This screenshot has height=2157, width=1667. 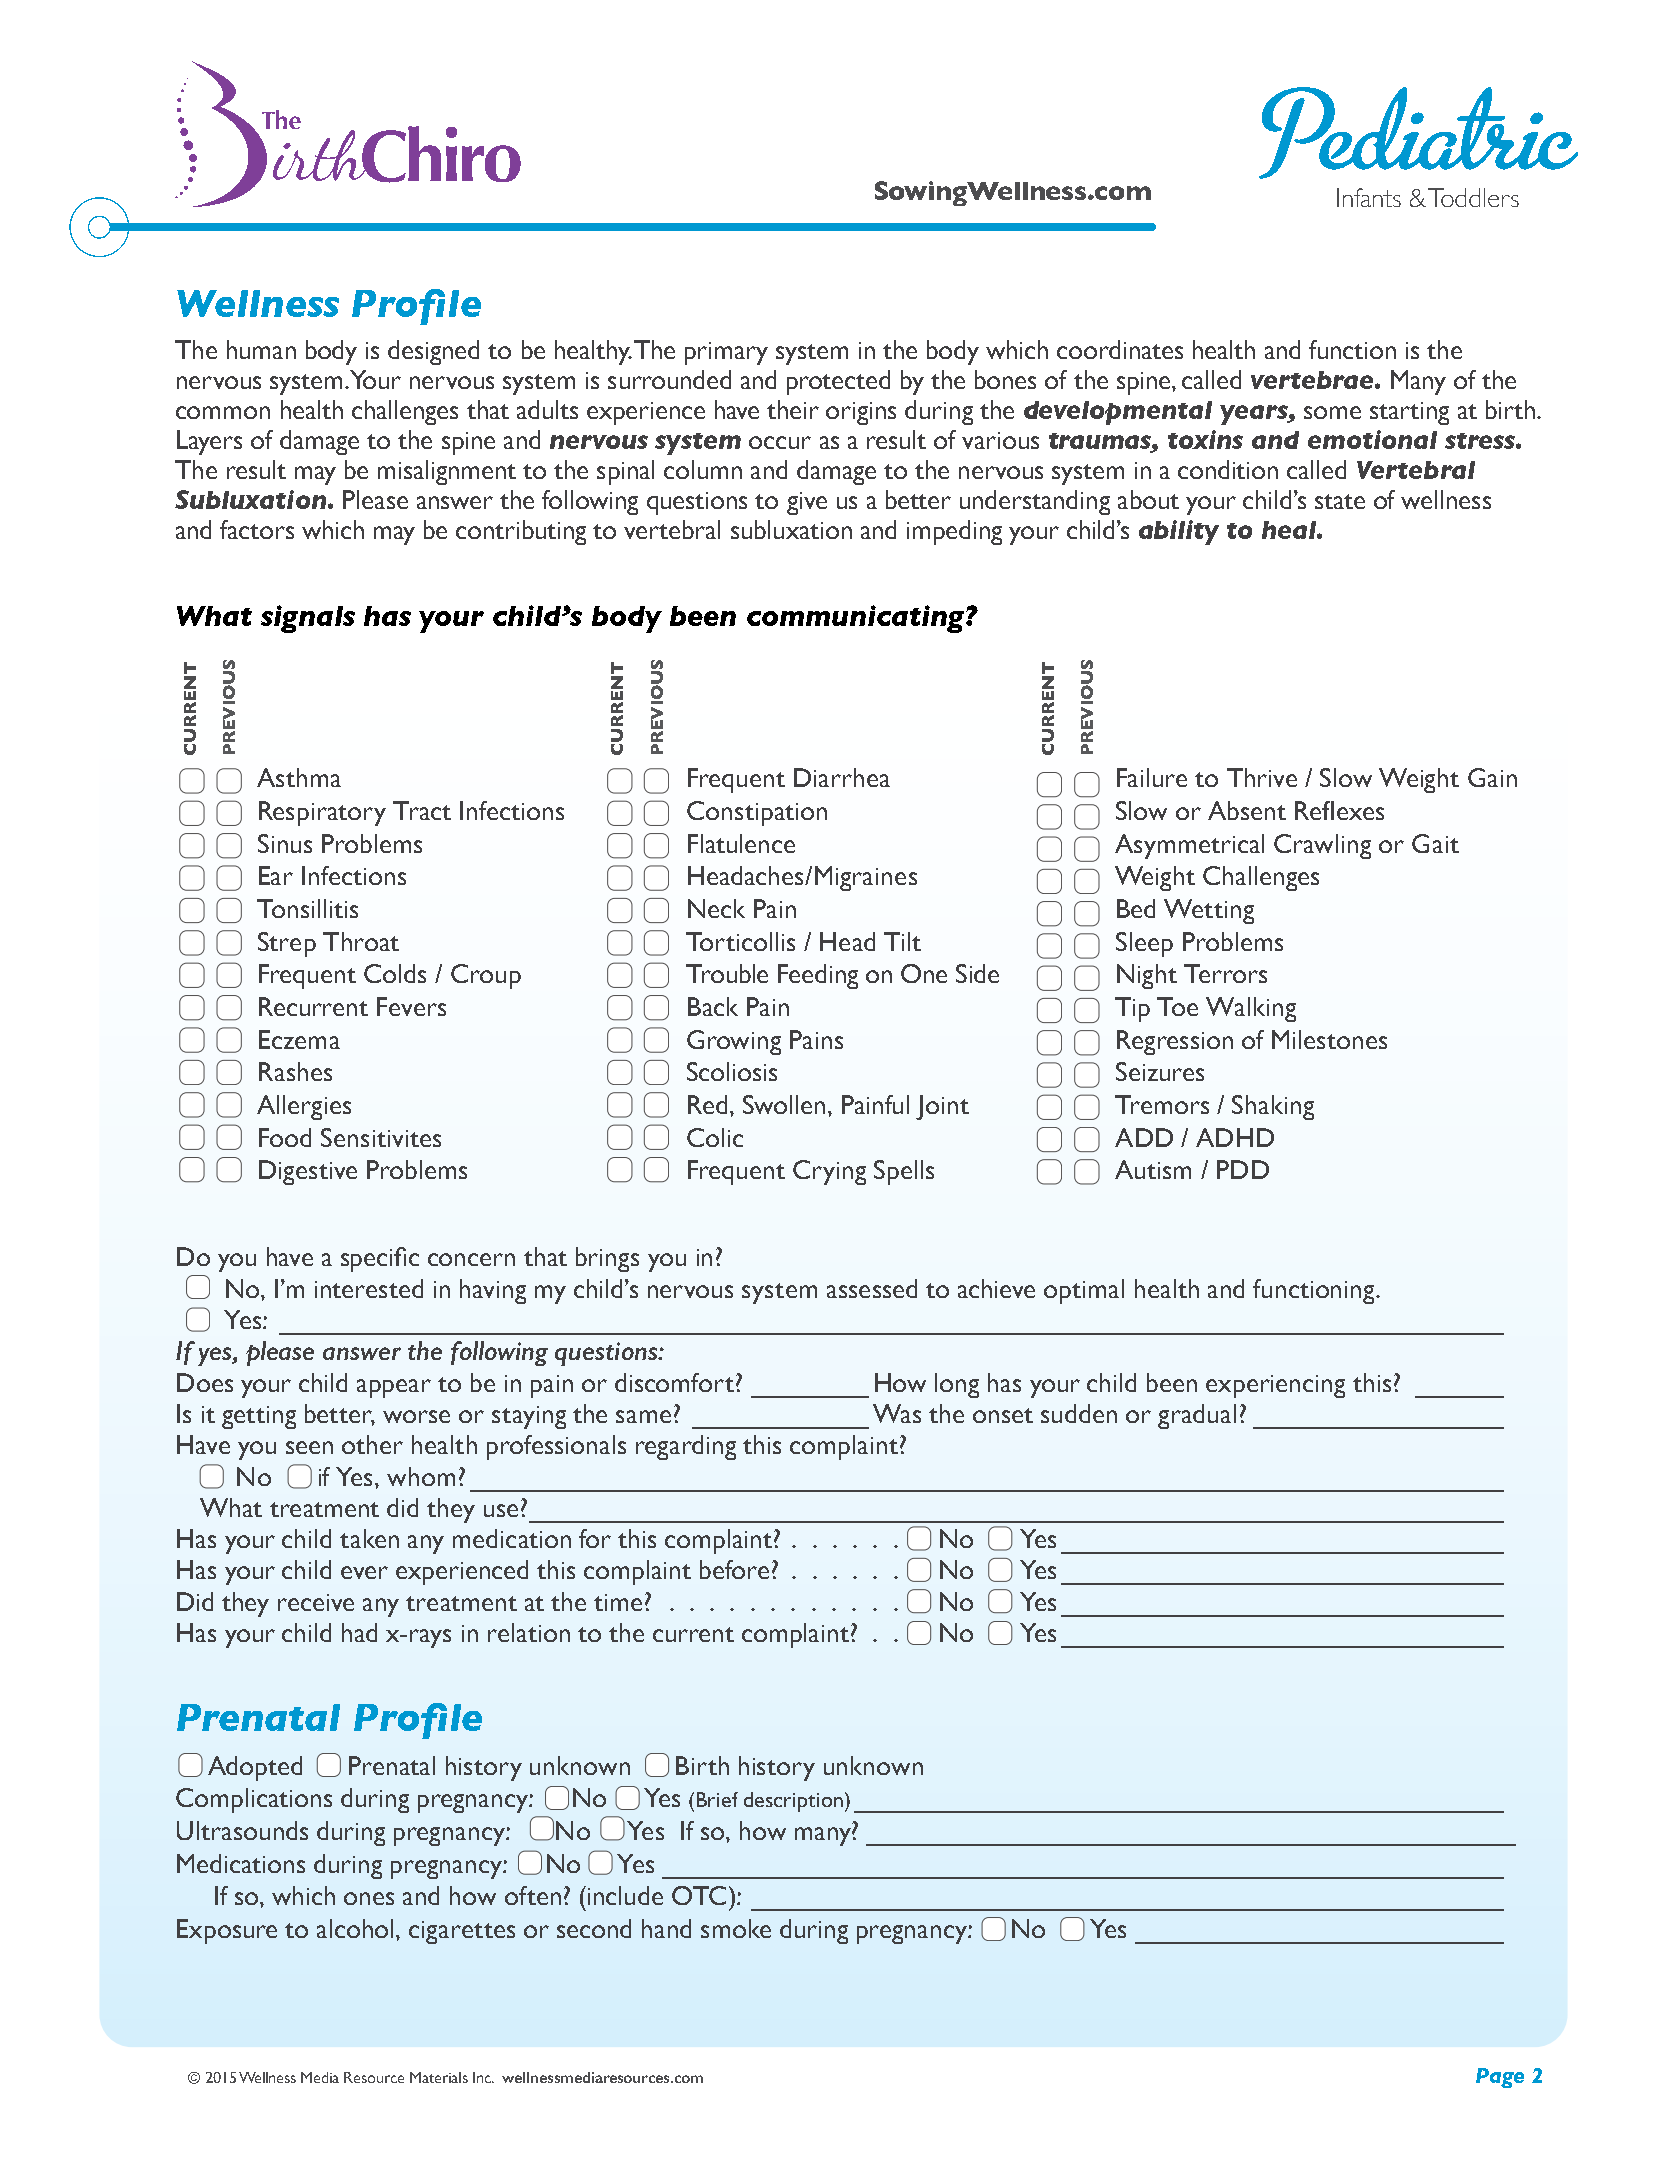 I want to click on Page, so click(x=1500, y=2078).
